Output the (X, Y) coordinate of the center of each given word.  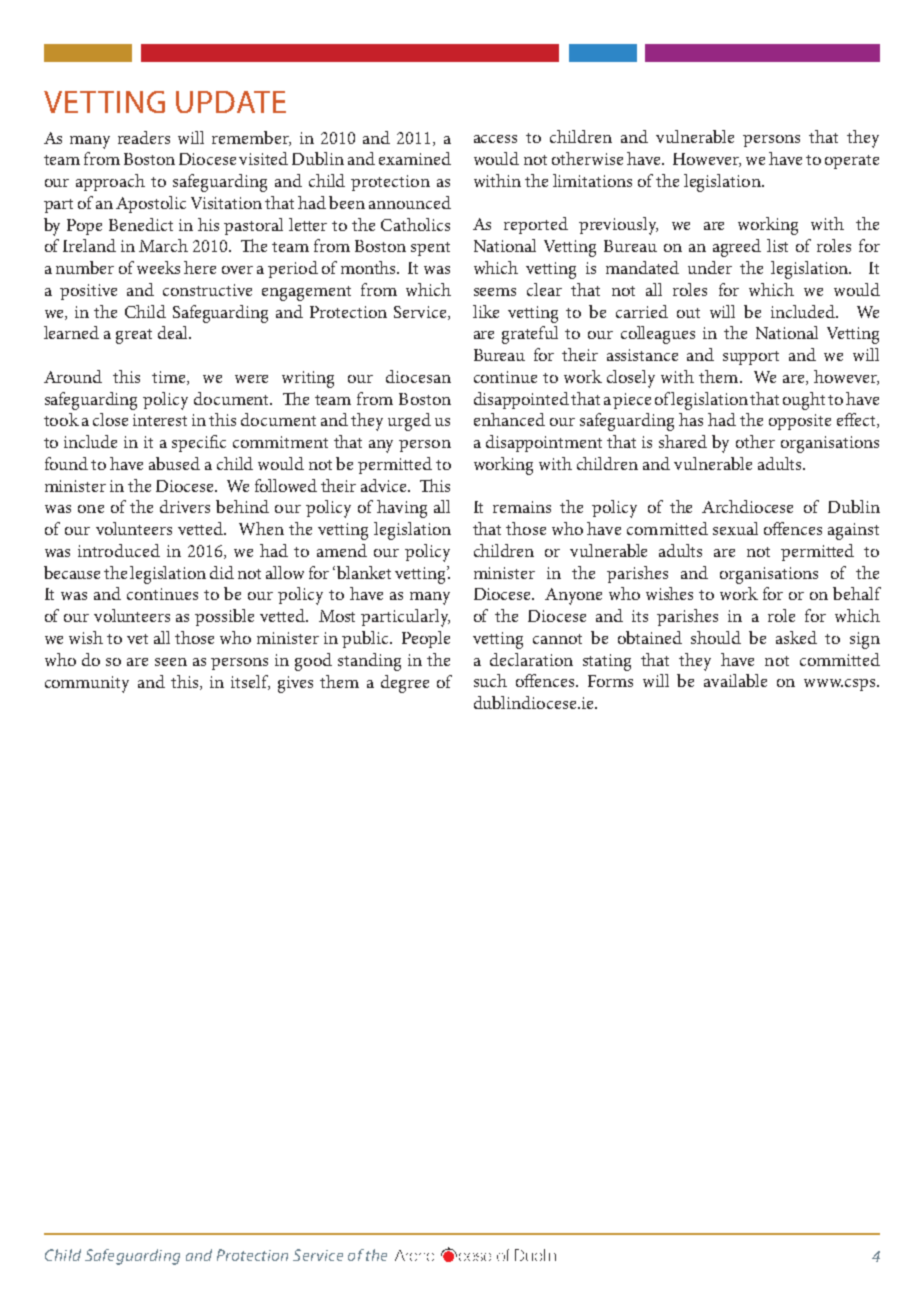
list (777, 245)
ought (804, 401)
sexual (735, 528)
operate (852, 162)
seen (171, 662)
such (490, 680)
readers (144, 137)
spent (430, 249)
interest (160, 420)
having (402, 509)
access (495, 139)
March (163, 245)
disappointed (521, 400)
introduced (119, 550)
